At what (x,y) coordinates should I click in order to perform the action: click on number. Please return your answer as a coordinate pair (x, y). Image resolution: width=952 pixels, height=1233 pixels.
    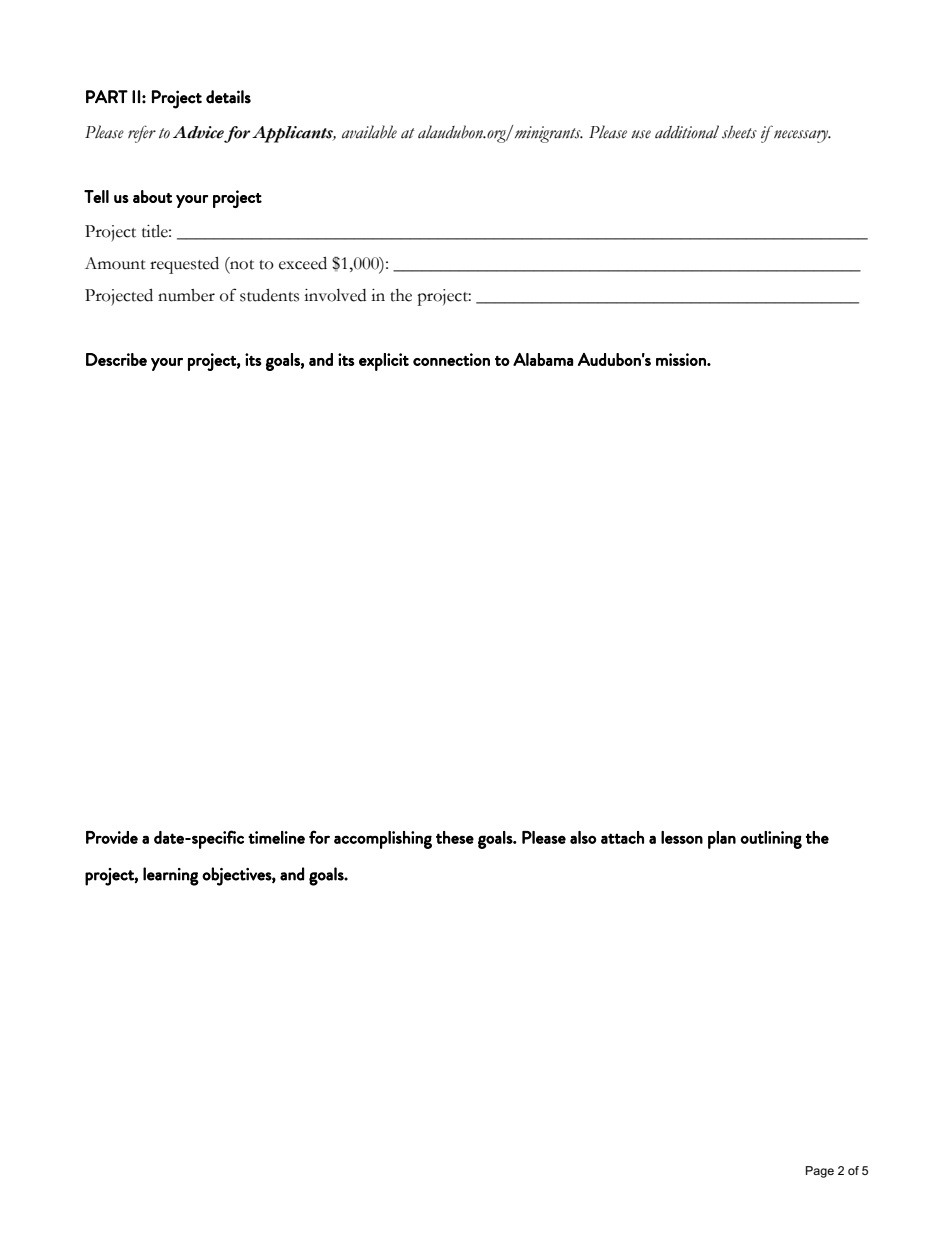
    Looking at the image, I should click on (186, 295).
